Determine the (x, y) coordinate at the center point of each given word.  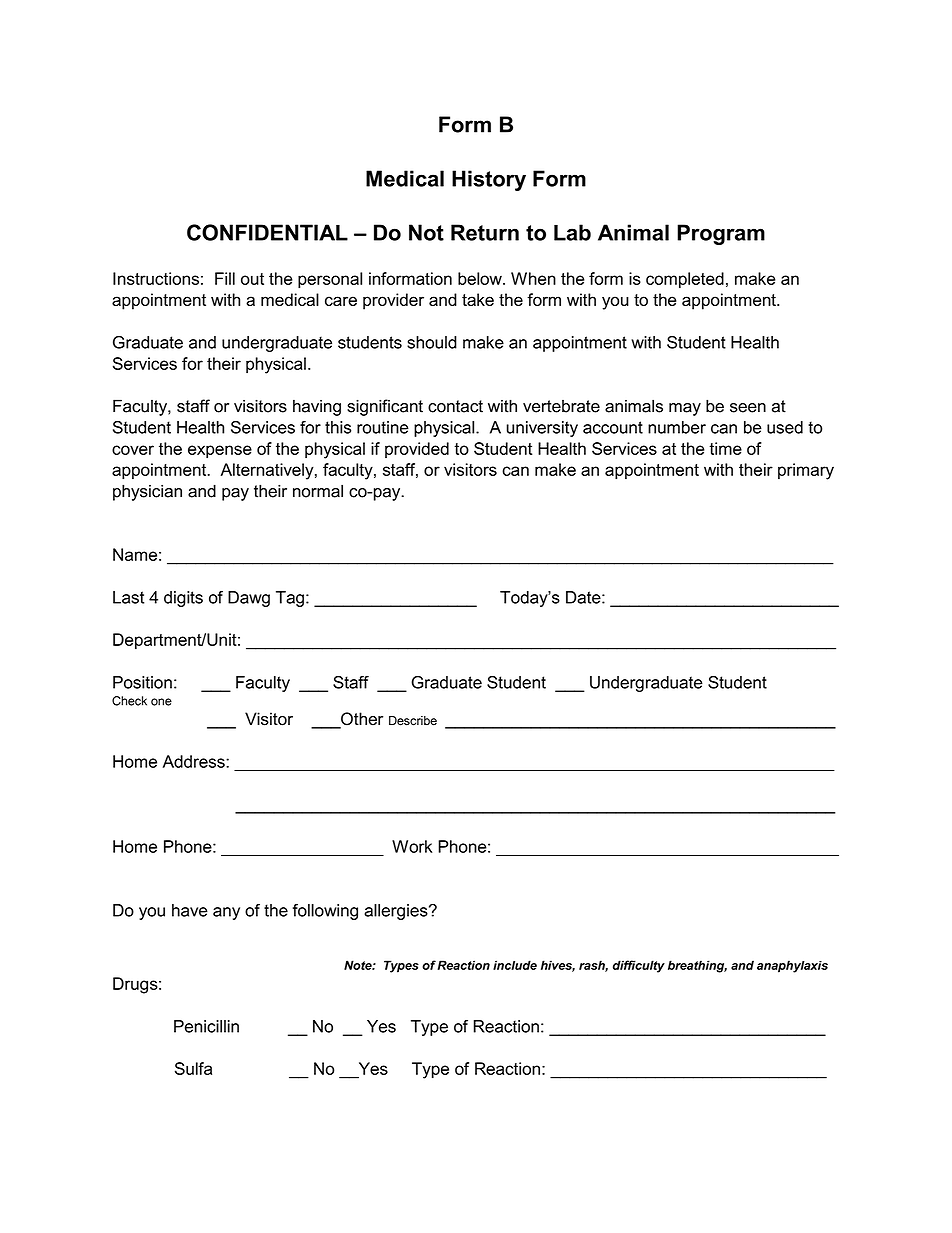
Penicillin (206, 1026)
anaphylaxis (792, 966)
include (515, 965)
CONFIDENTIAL (267, 232)
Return (485, 232)
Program (721, 234)
